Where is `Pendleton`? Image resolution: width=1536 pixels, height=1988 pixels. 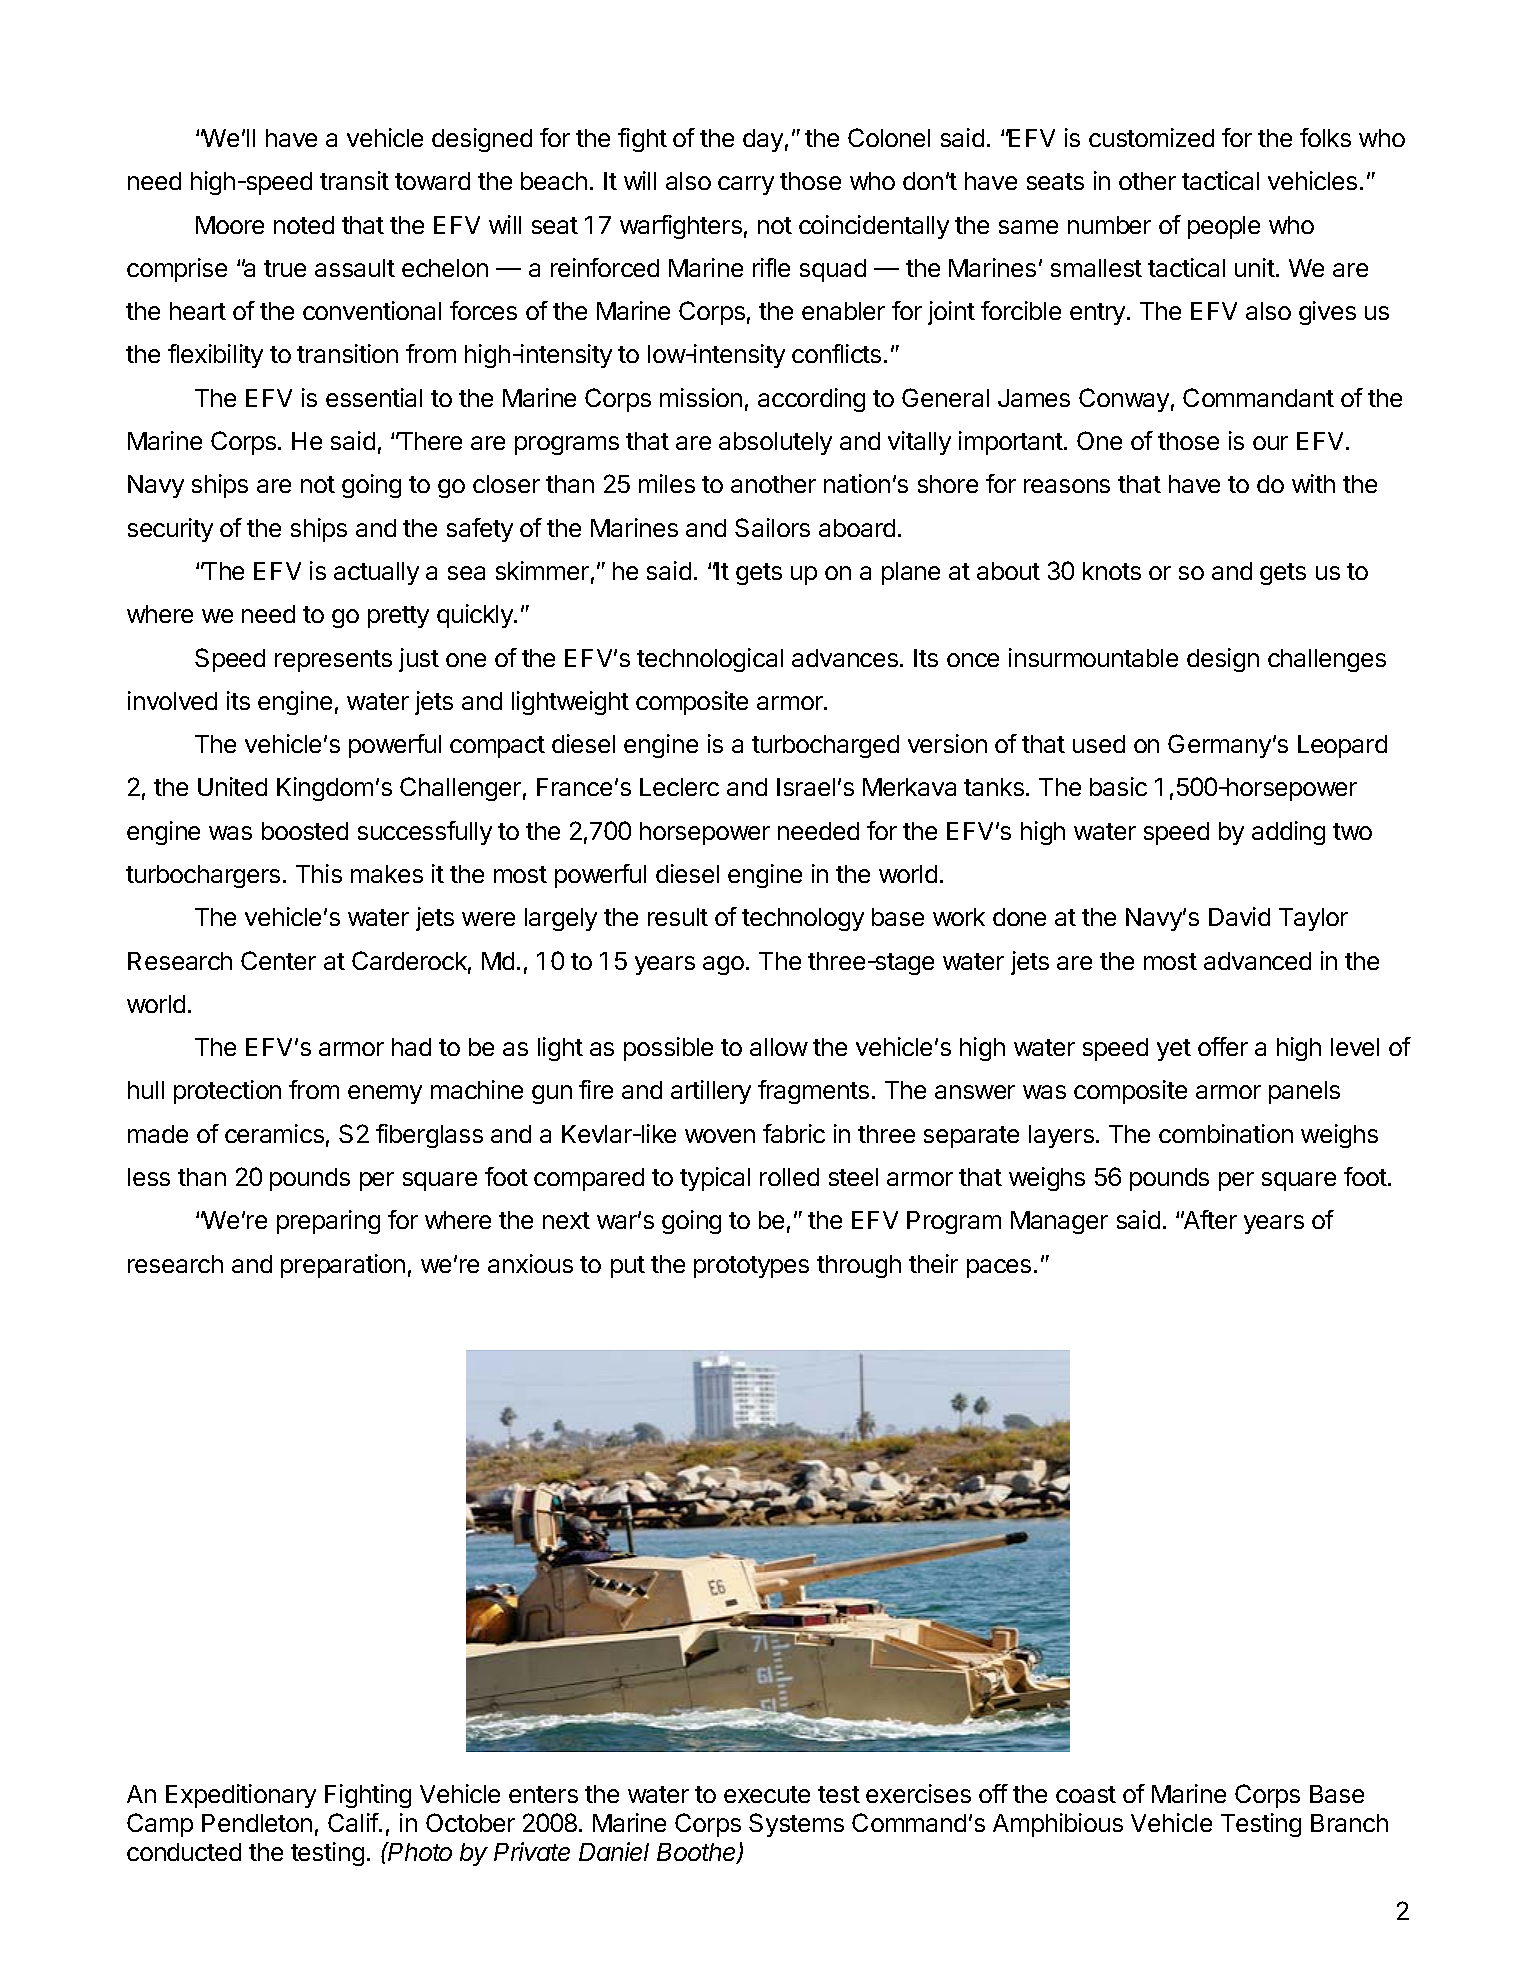 Pendleton is located at coordinates (257, 1823).
